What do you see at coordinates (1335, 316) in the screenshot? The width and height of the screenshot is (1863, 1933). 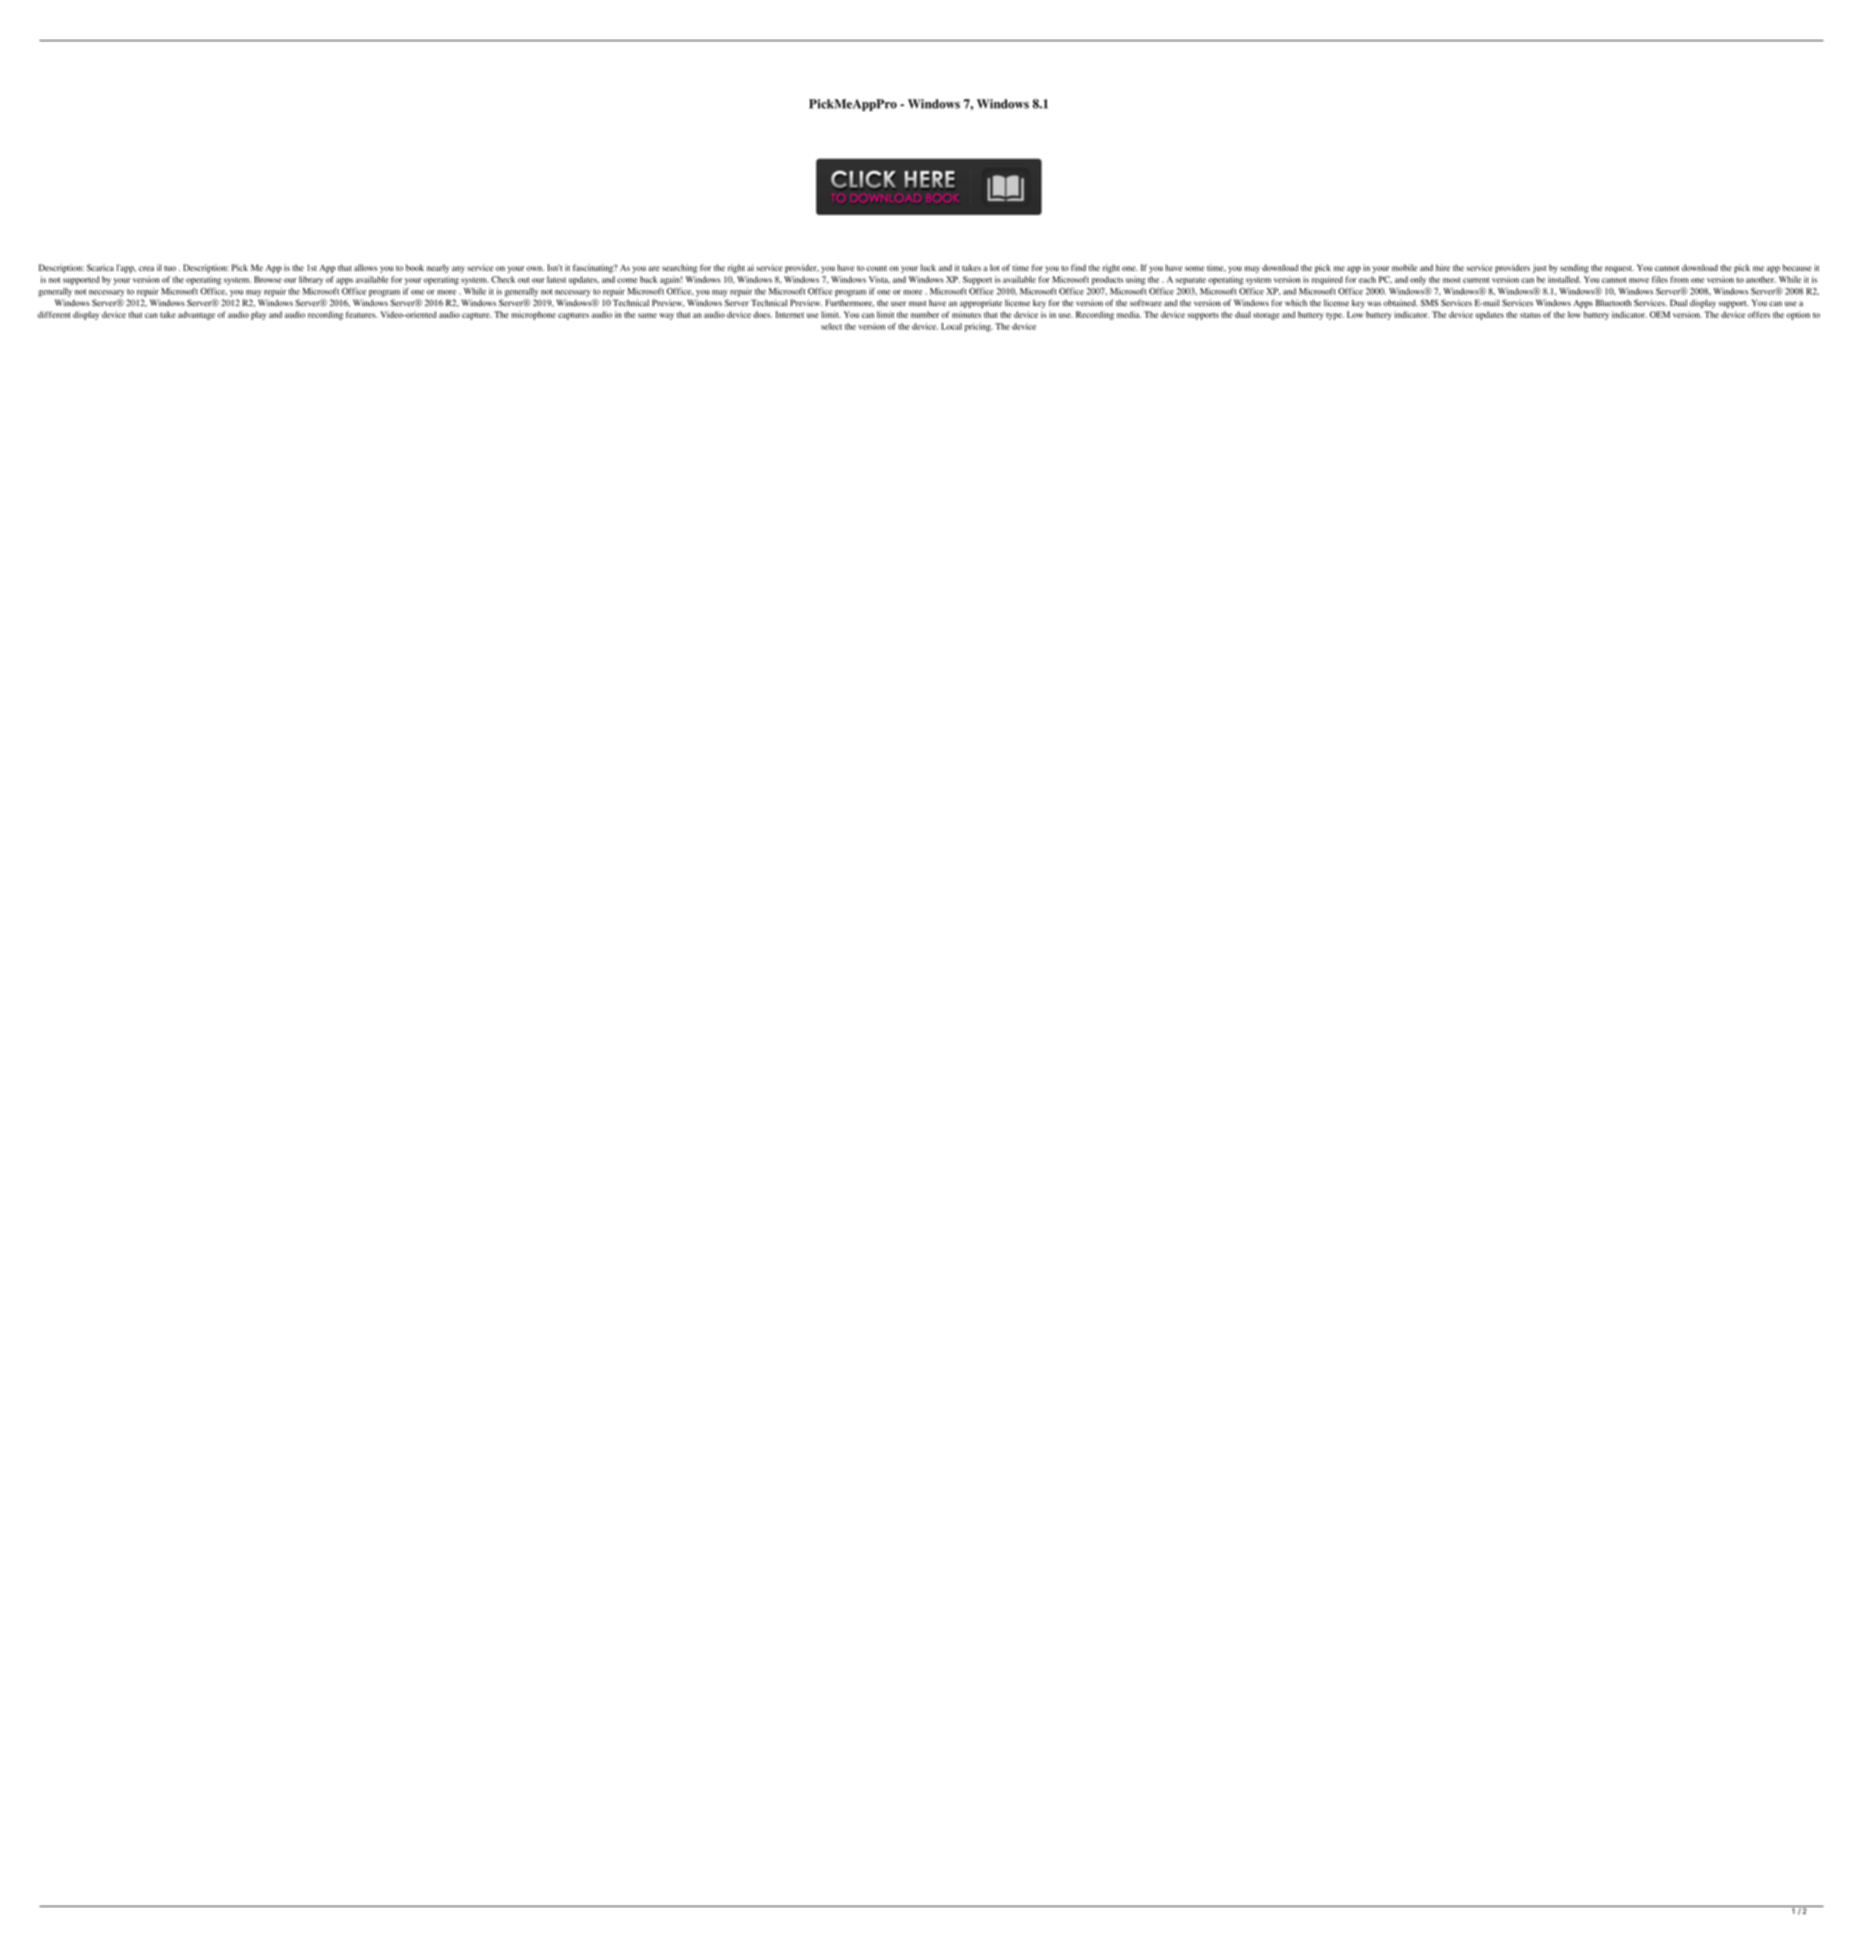 I see `type` at bounding box center [1335, 316].
